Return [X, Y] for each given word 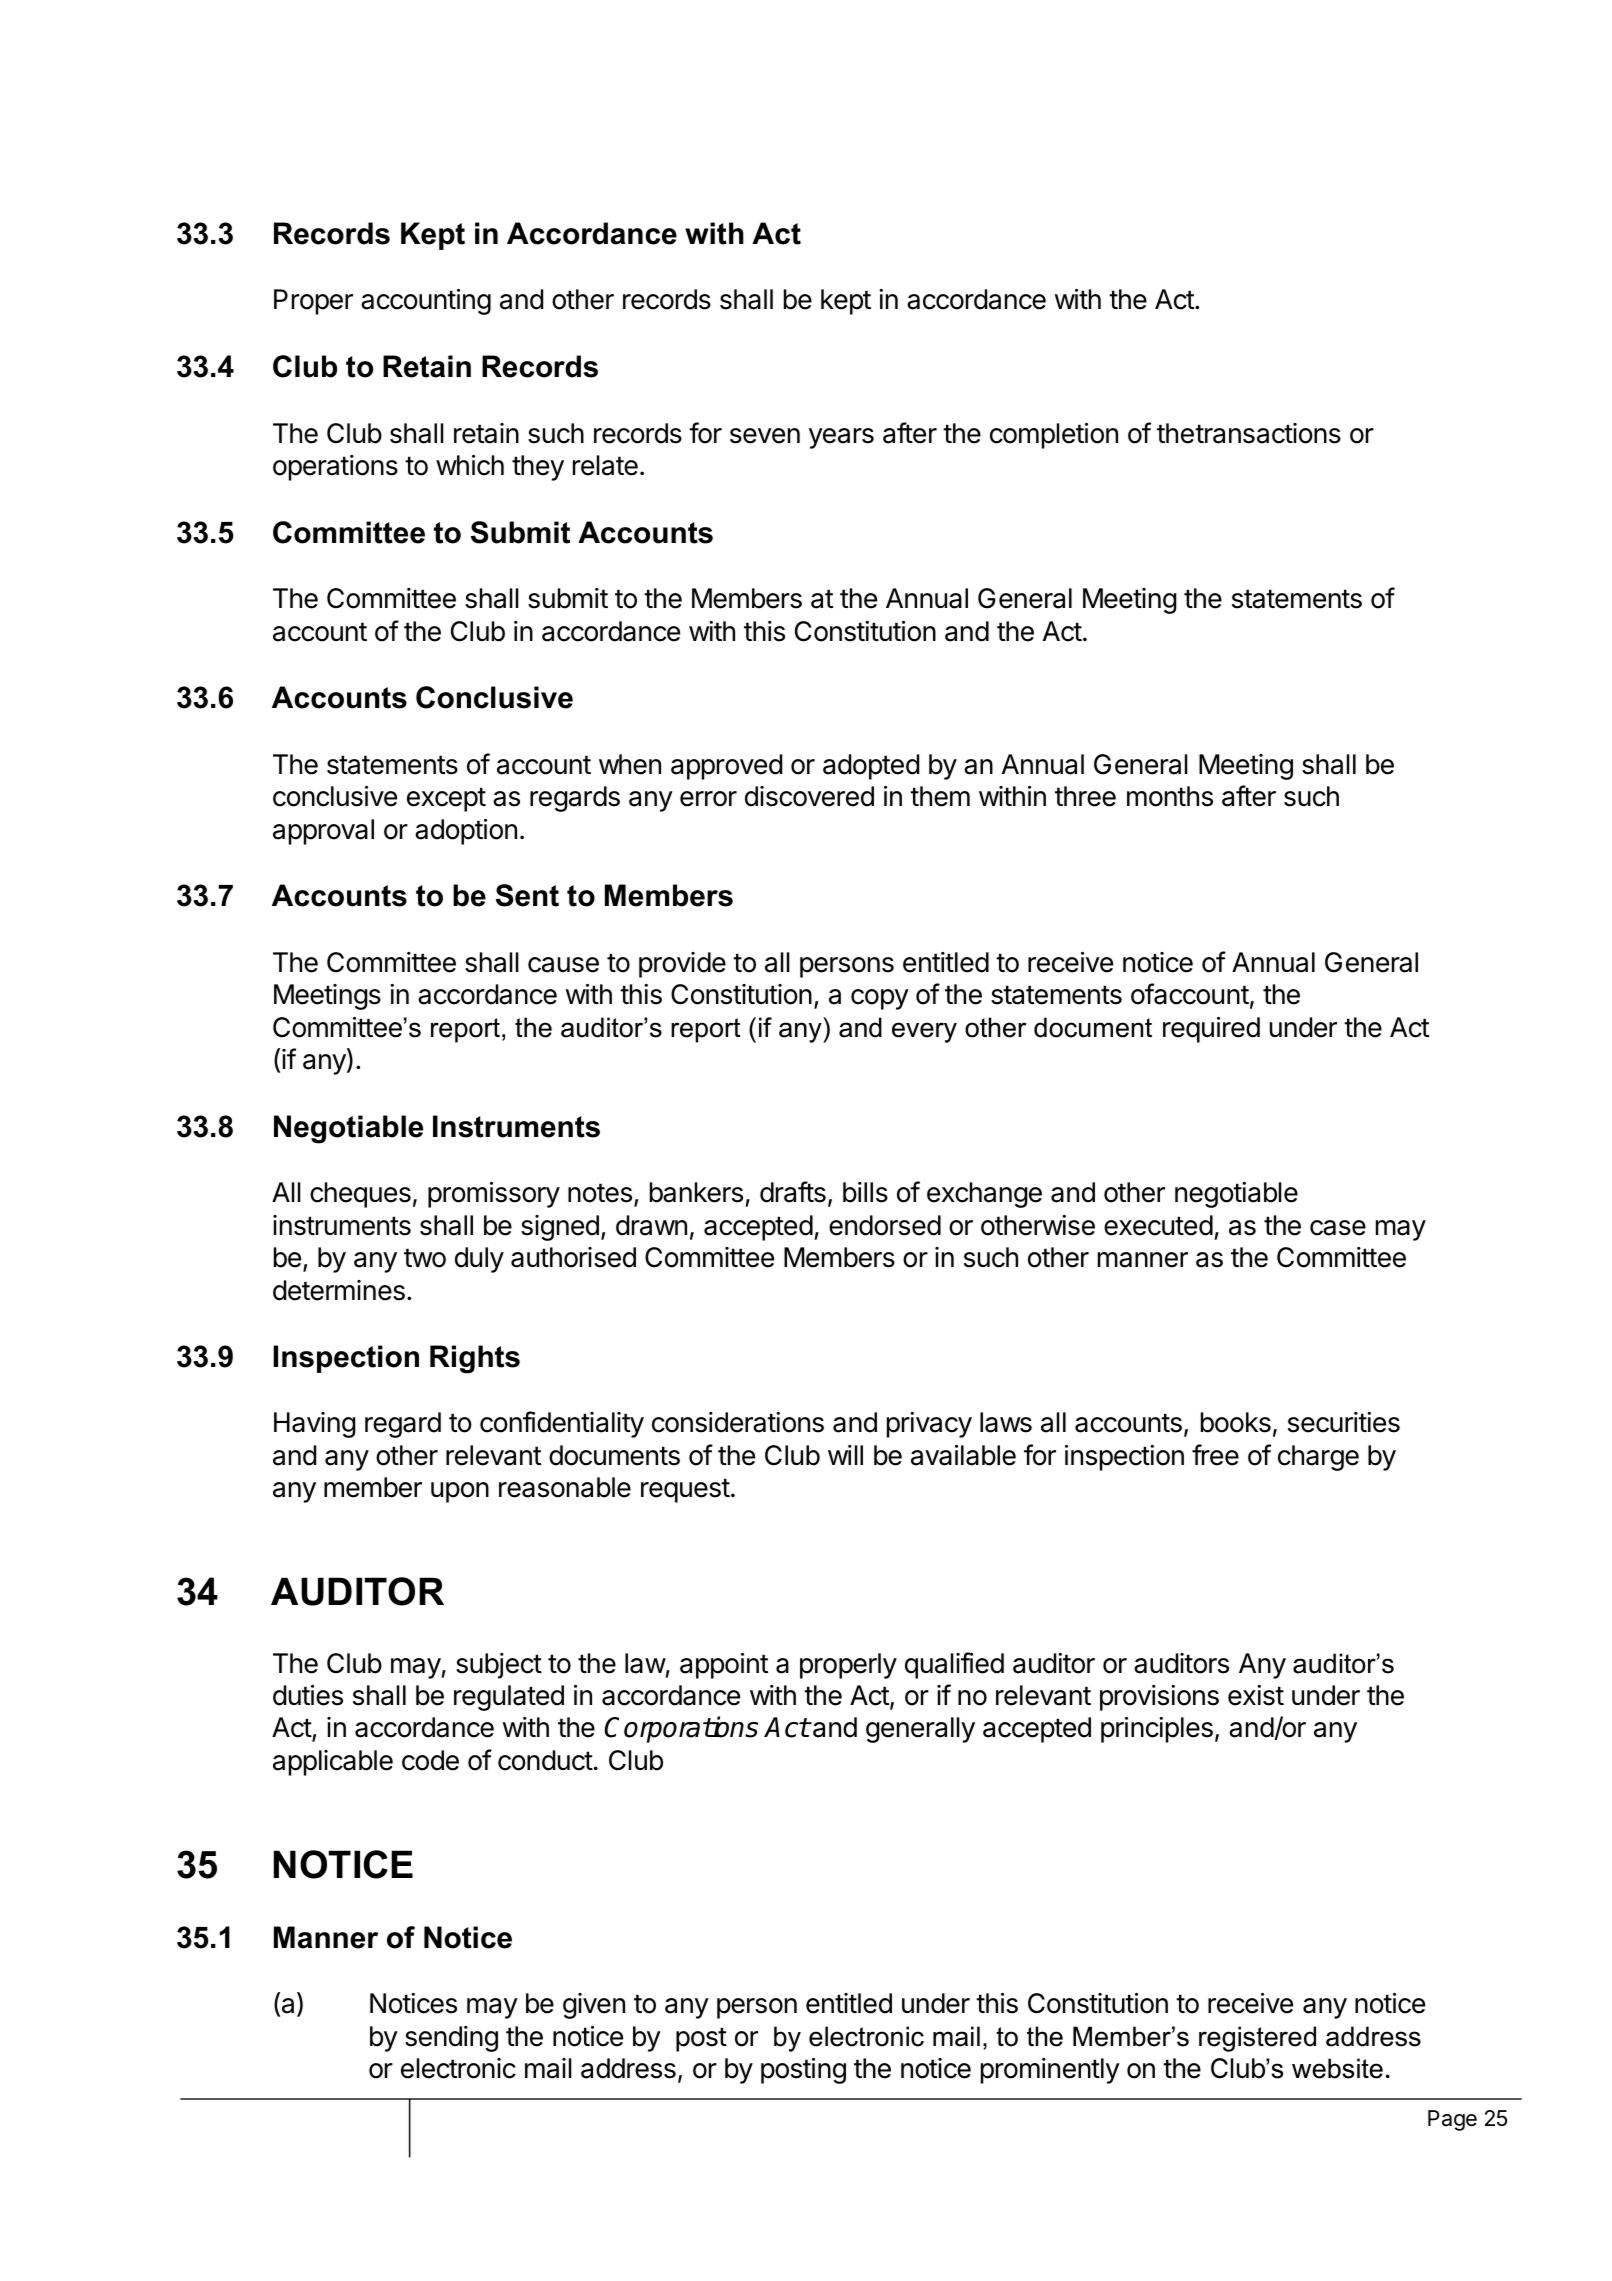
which [470, 465]
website [1337, 2068]
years [841, 438]
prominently [1050, 2071]
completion [1054, 436]
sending [451, 2039]
